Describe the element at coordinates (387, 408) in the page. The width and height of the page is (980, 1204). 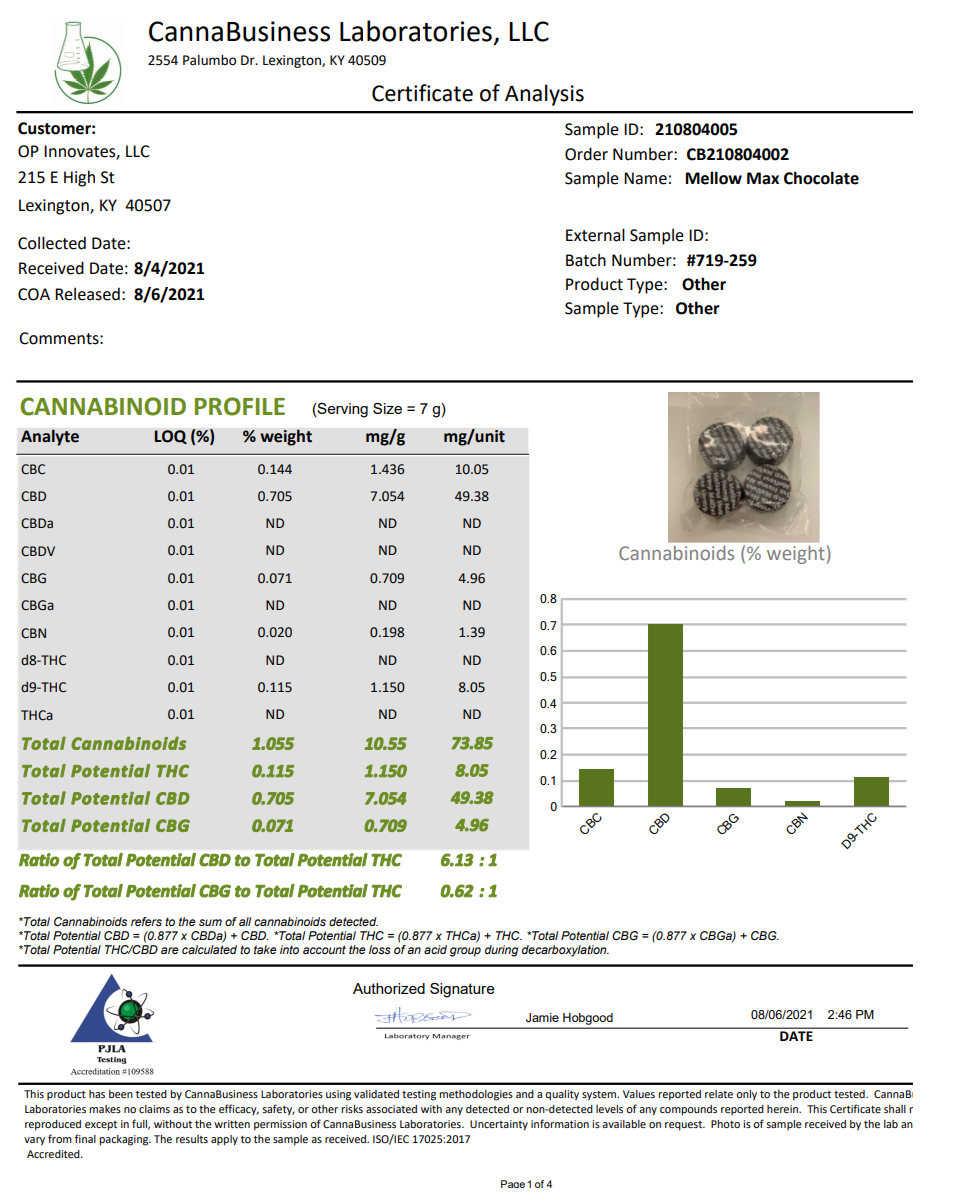
I see `Size` at that location.
